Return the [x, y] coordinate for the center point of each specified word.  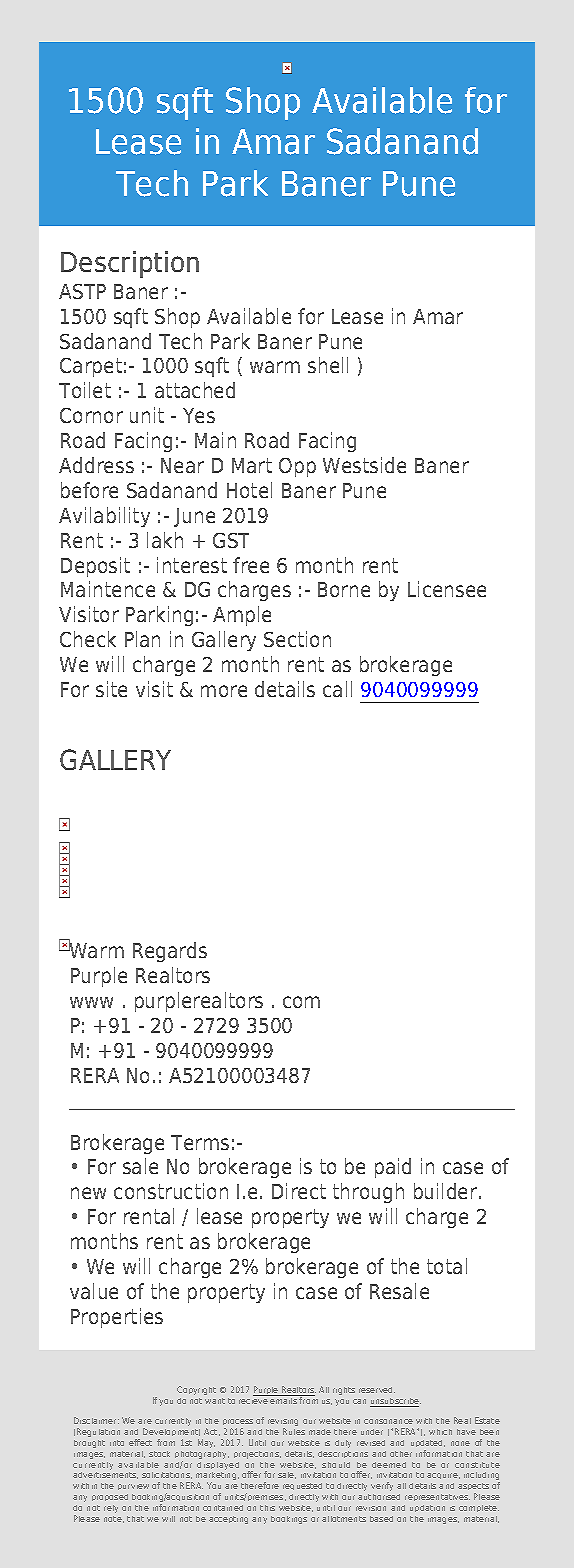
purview [133, 1487]
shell [328, 365]
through [368, 1193]
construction [171, 1191]
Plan [142, 639]
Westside [364, 465]
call [337, 689]
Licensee [447, 589]
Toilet [85, 390]
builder [447, 1191]
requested [302, 1486]
